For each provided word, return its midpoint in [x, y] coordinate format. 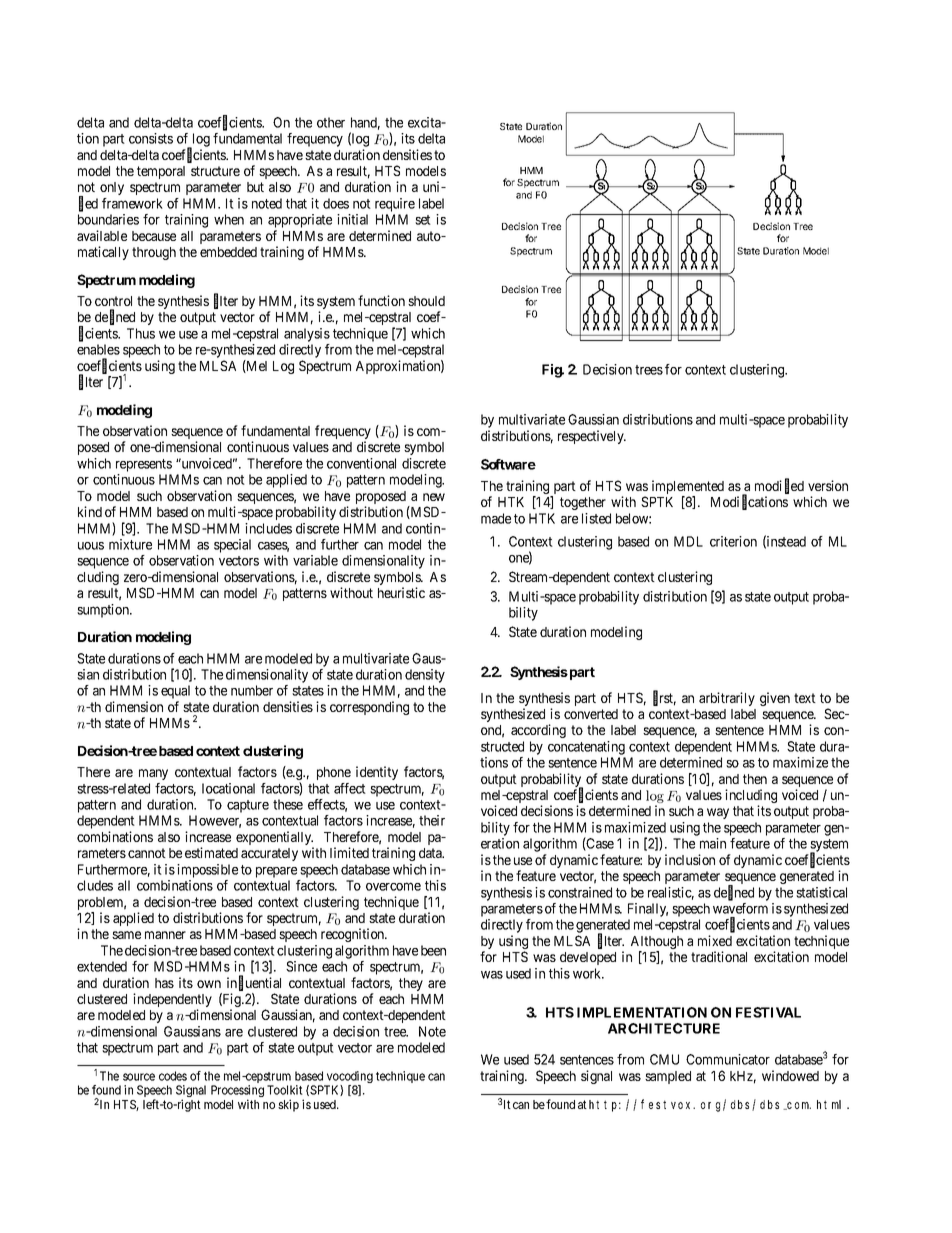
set [423, 220]
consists [151, 138]
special [232, 546]
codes [173, 1076]
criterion [733, 541]
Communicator [728, 1059]
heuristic [401, 592]
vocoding [349, 1078]
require [395, 205]
